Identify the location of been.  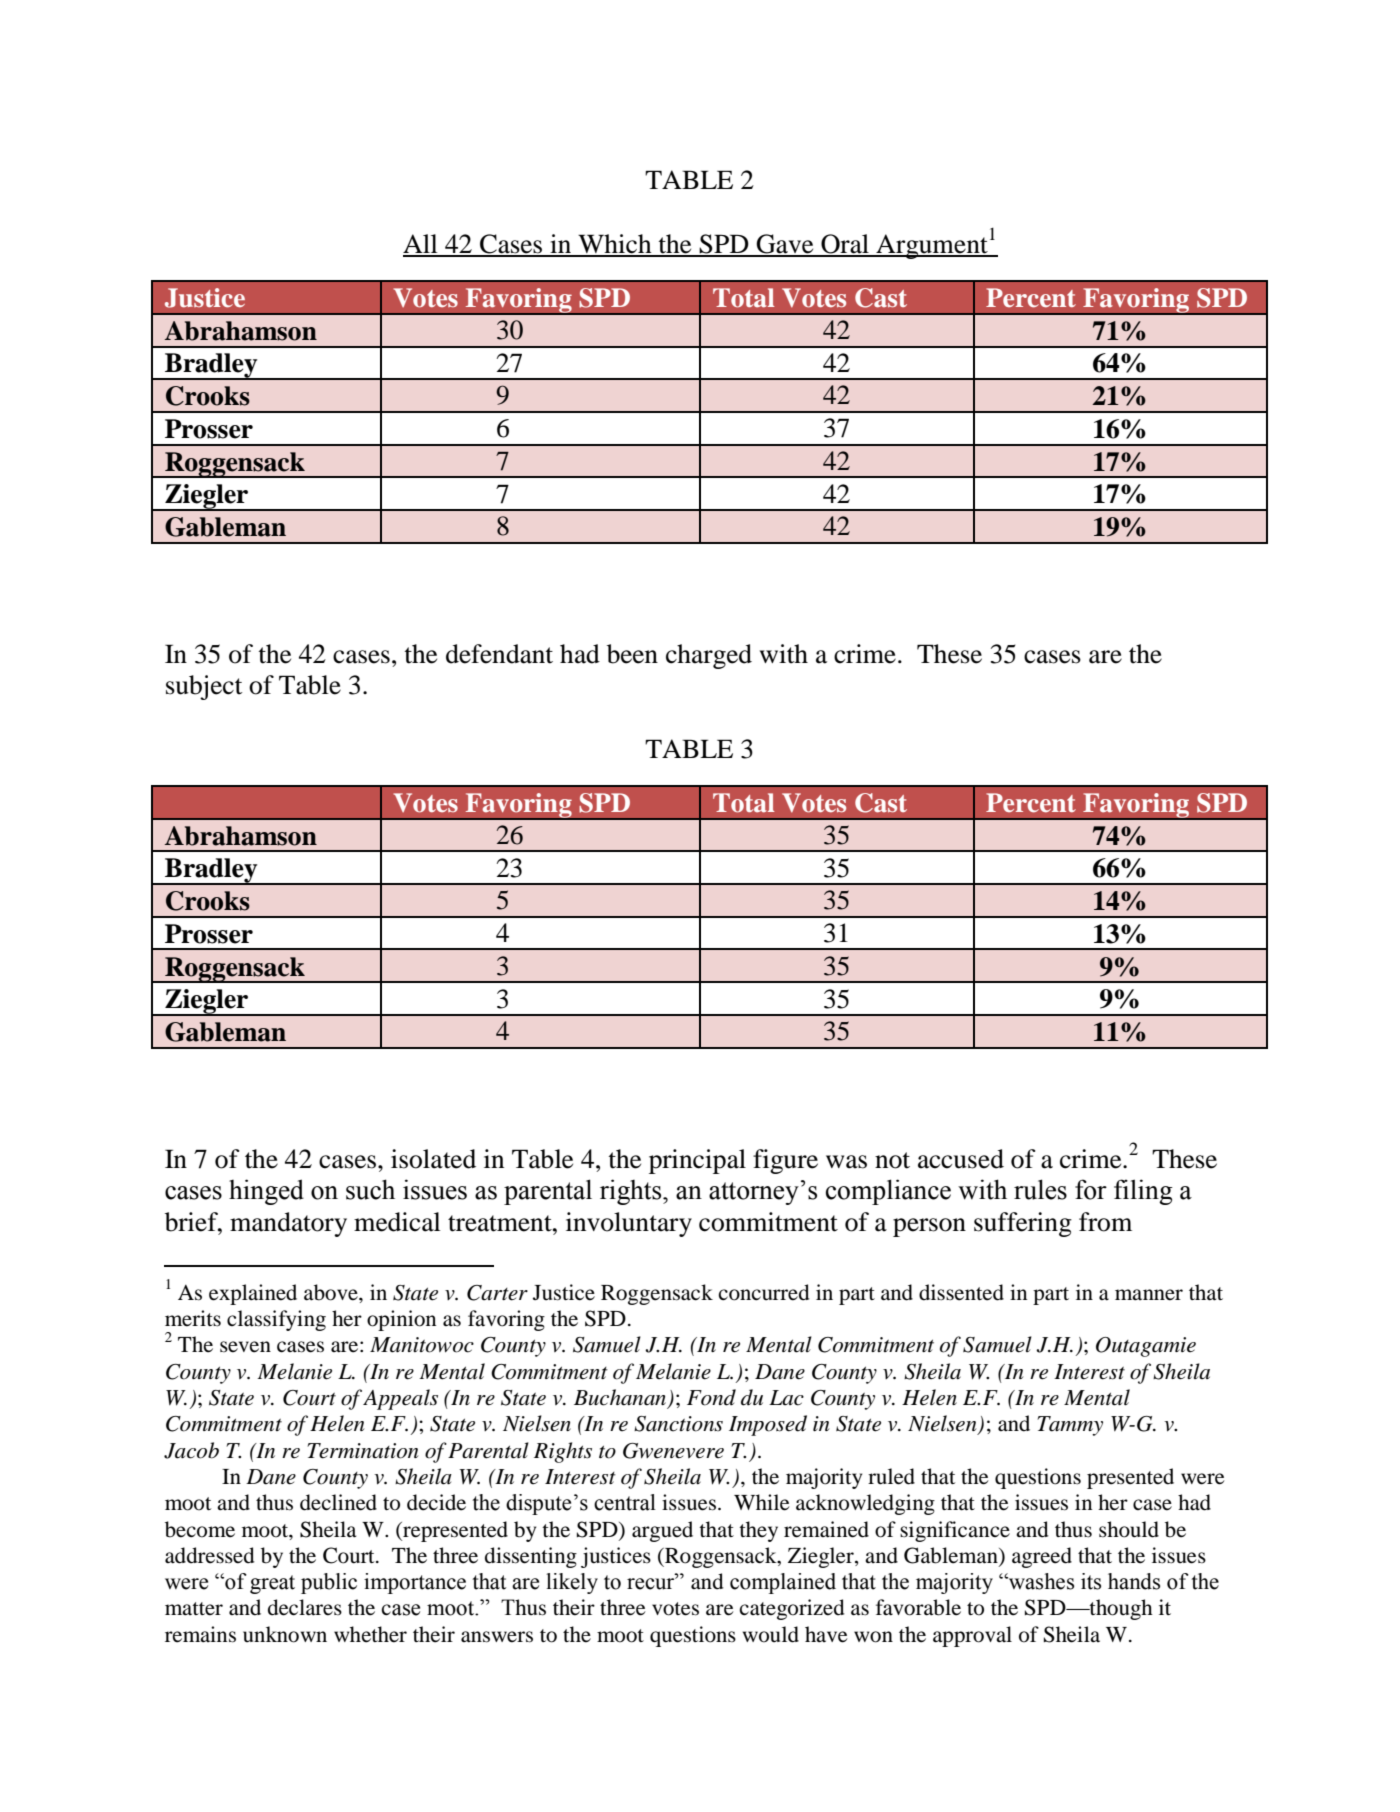
(632, 654).
